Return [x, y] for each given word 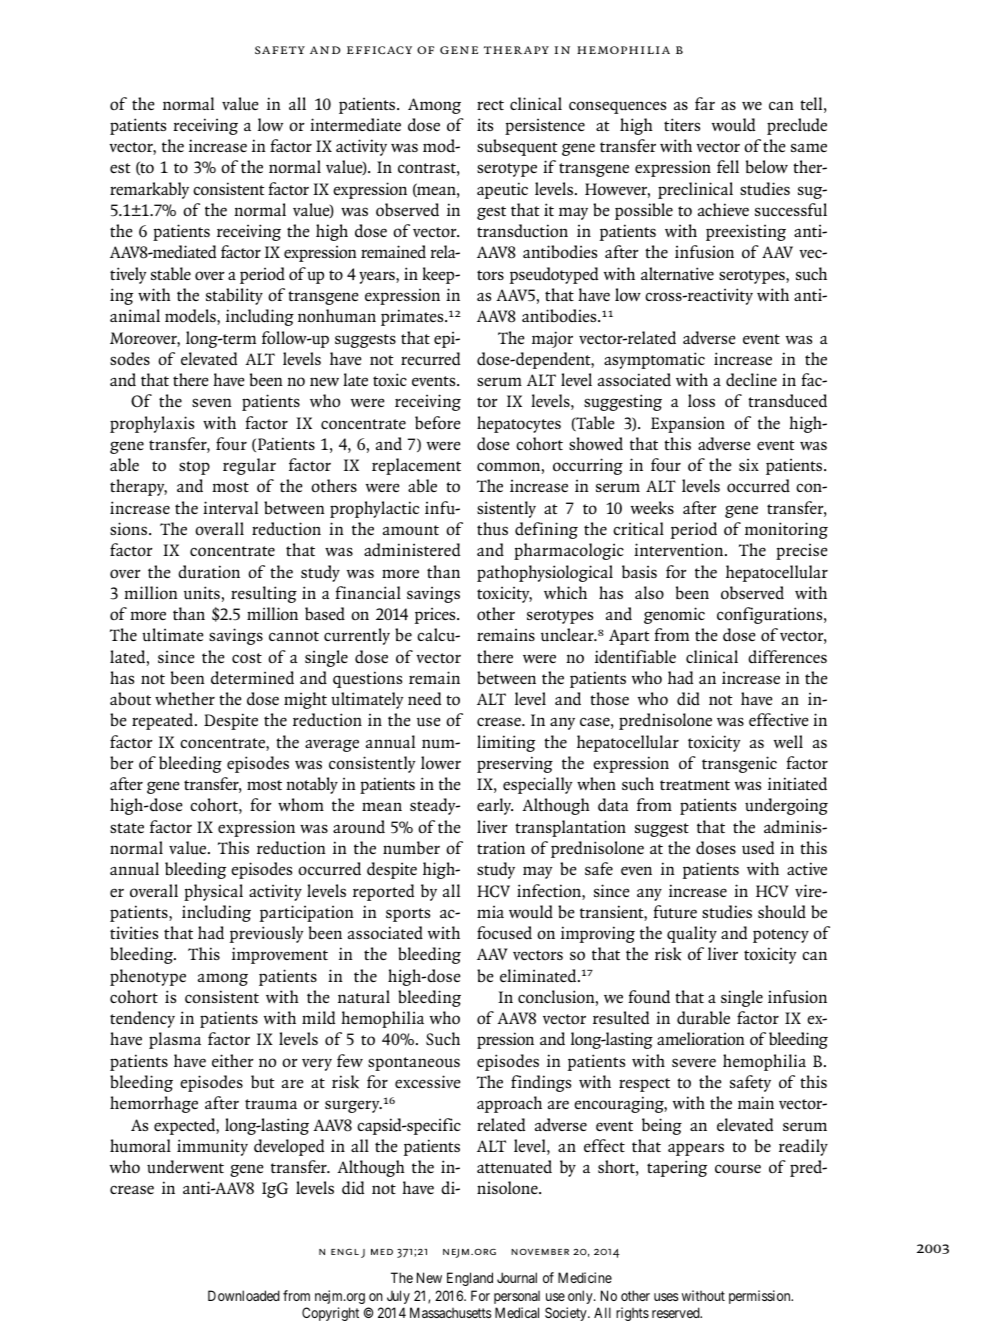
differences [787, 656]
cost [247, 658]
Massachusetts [450, 1312]
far [705, 103]
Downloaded [244, 1295]
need [424, 699]
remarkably [149, 190]
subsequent [517, 147]
